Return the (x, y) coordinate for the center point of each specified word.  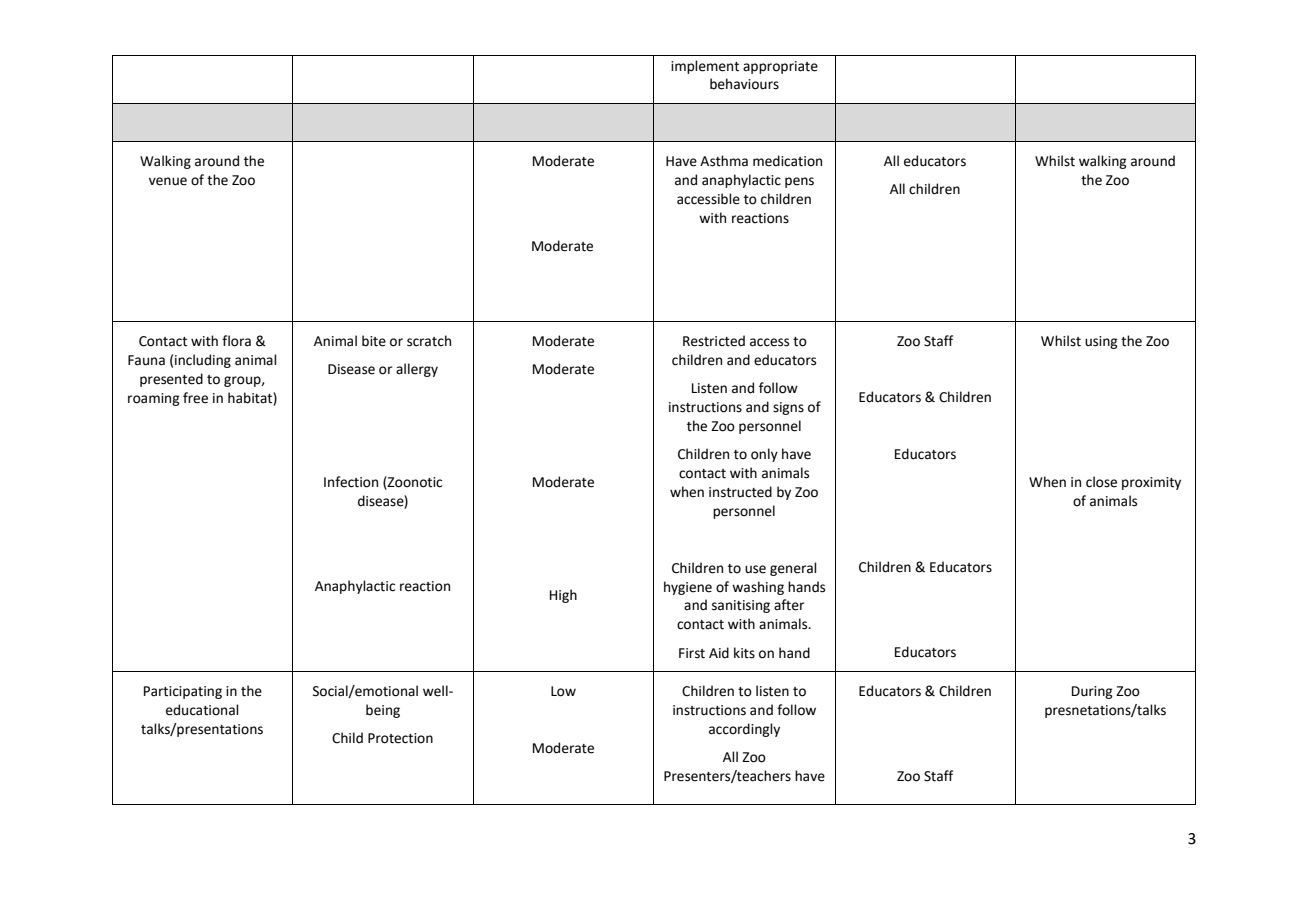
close (1101, 482)
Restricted (714, 341)
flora (236, 341)
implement (705, 67)
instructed (740, 492)
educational (202, 710)
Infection (351, 482)
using (1101, 342)
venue (168, 181)
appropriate (780, 67)
